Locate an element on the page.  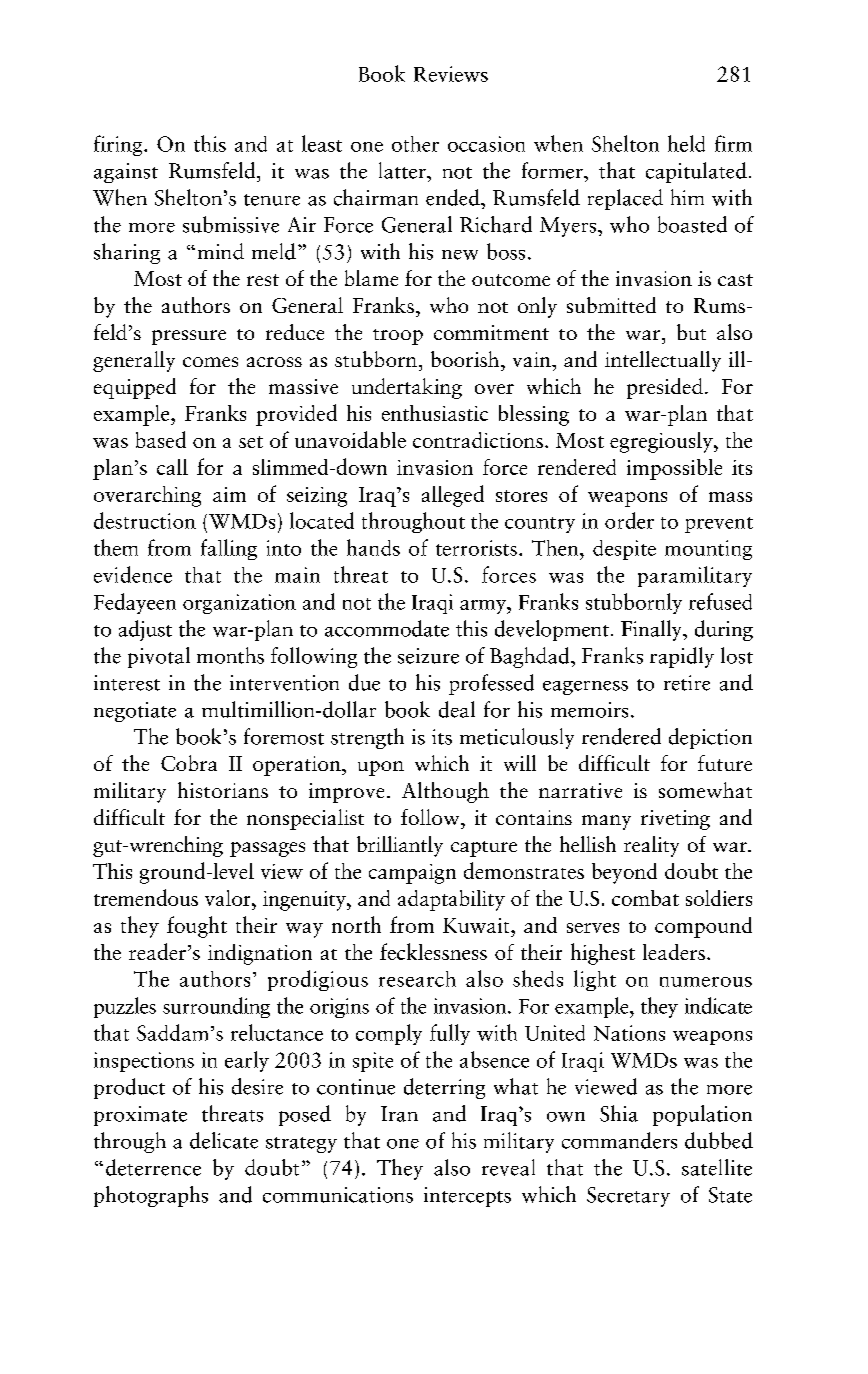
comes is located at coordinates (210, 362).
